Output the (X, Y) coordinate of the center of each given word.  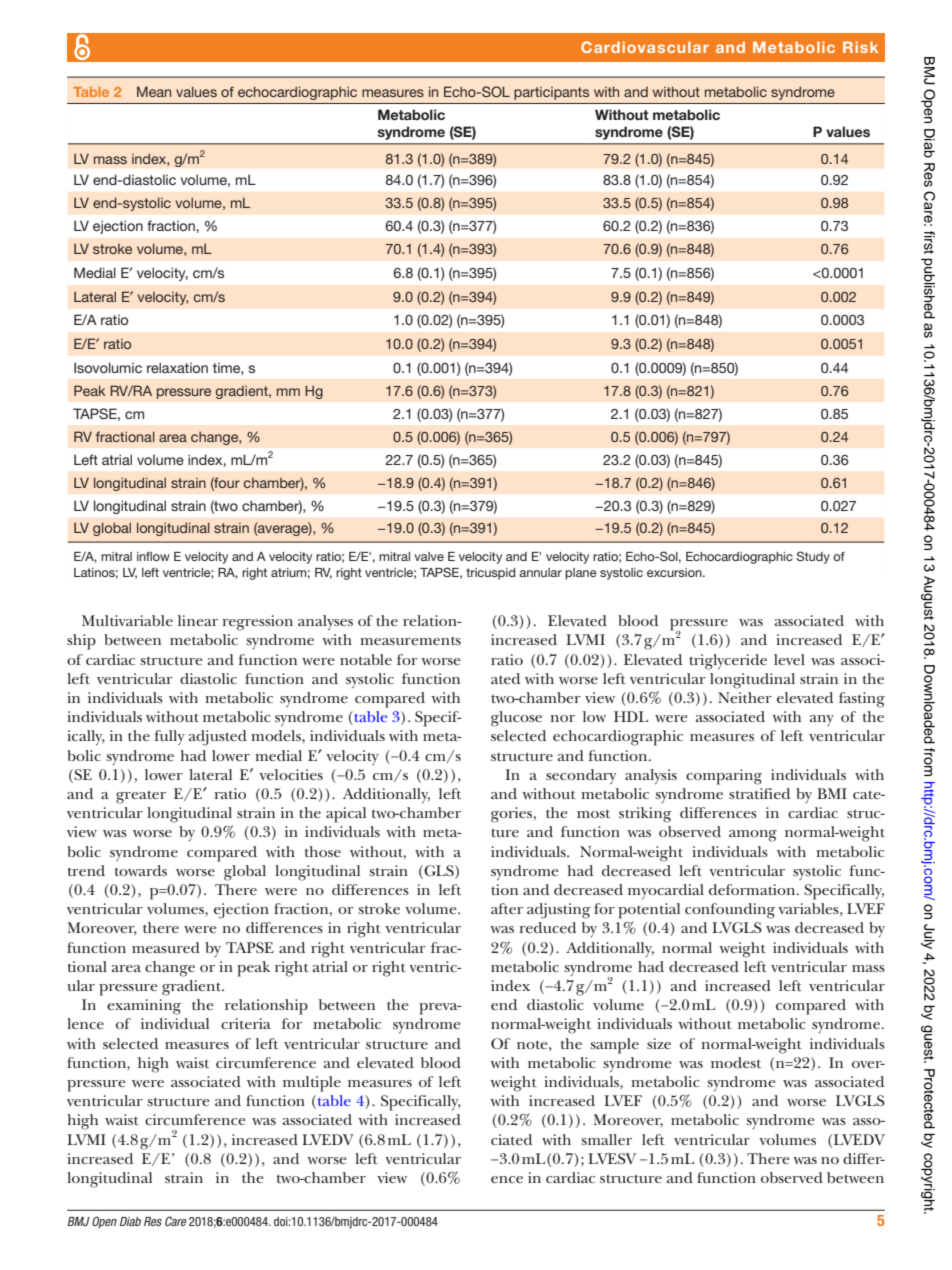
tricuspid (490, 574)
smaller (606, 1139)
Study (813, 557)
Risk (860, 47)
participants (551, 93)
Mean (154, 91)
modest (736, 1062)
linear (198, 620)
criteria (246, 1023)
